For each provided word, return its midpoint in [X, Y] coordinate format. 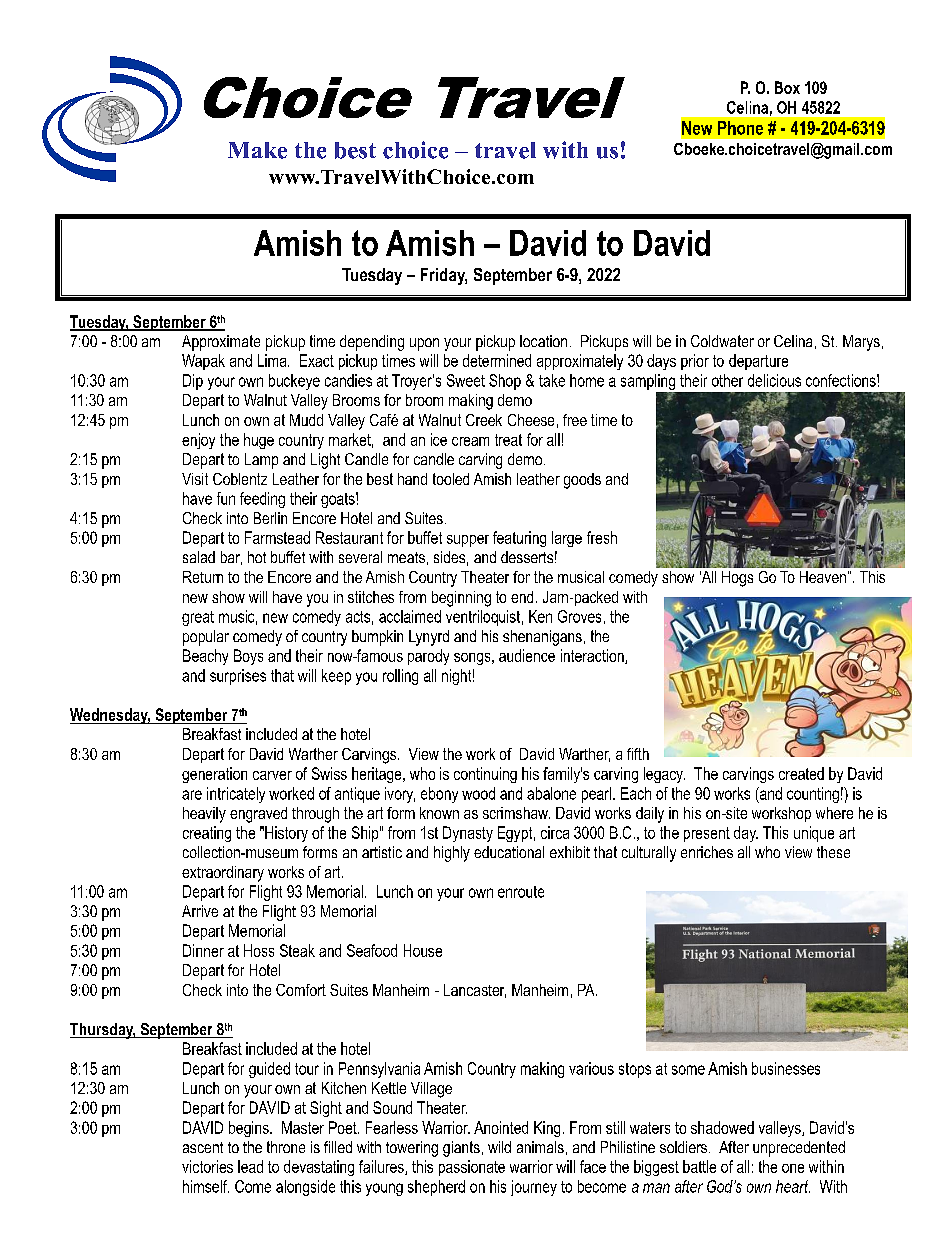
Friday [444, 276]
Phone [740, 128]
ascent [203, 1147]
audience [527, 655]
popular [206, 638]
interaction [593, 656]
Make [257, 150]
